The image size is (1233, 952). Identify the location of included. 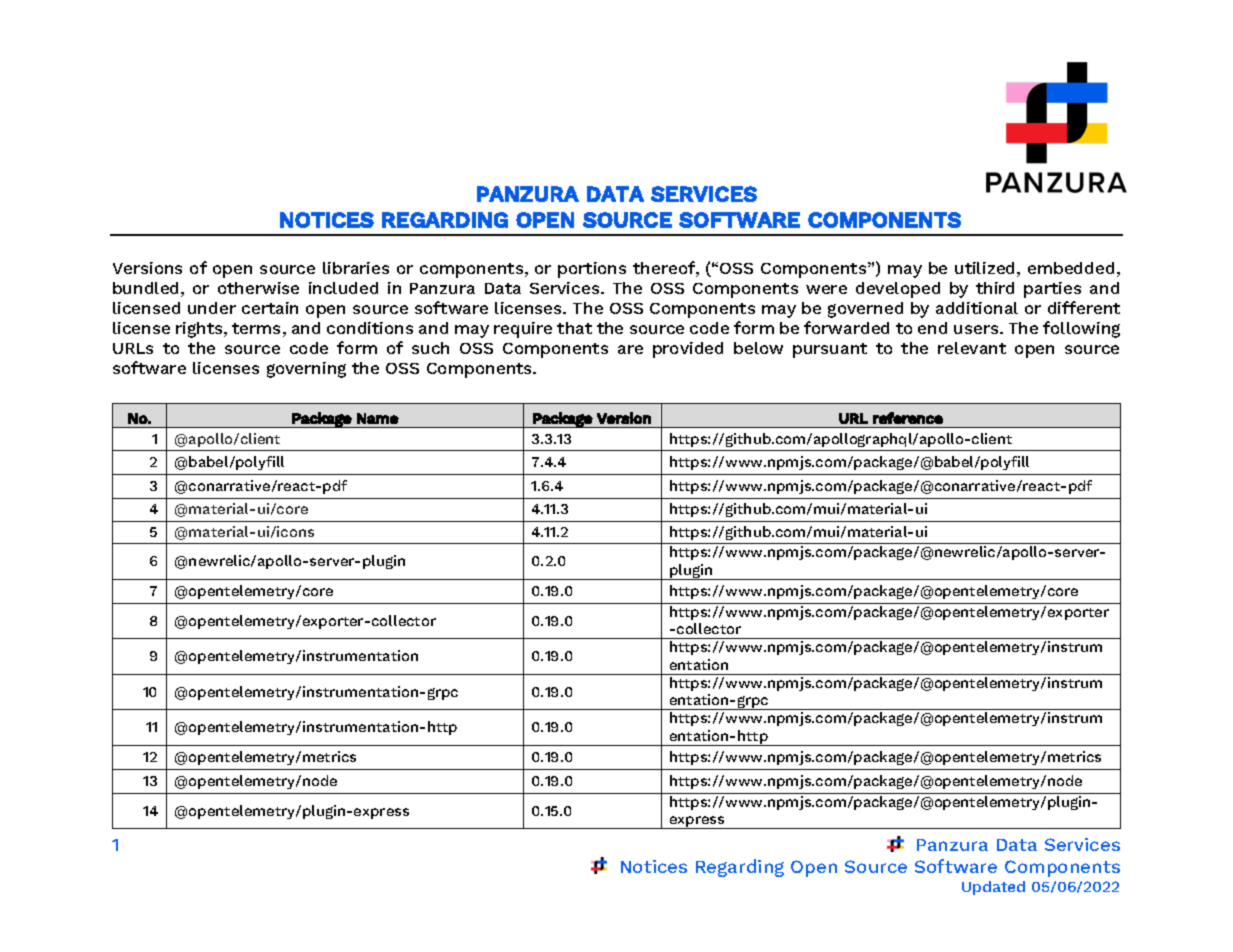
(343, 288).
